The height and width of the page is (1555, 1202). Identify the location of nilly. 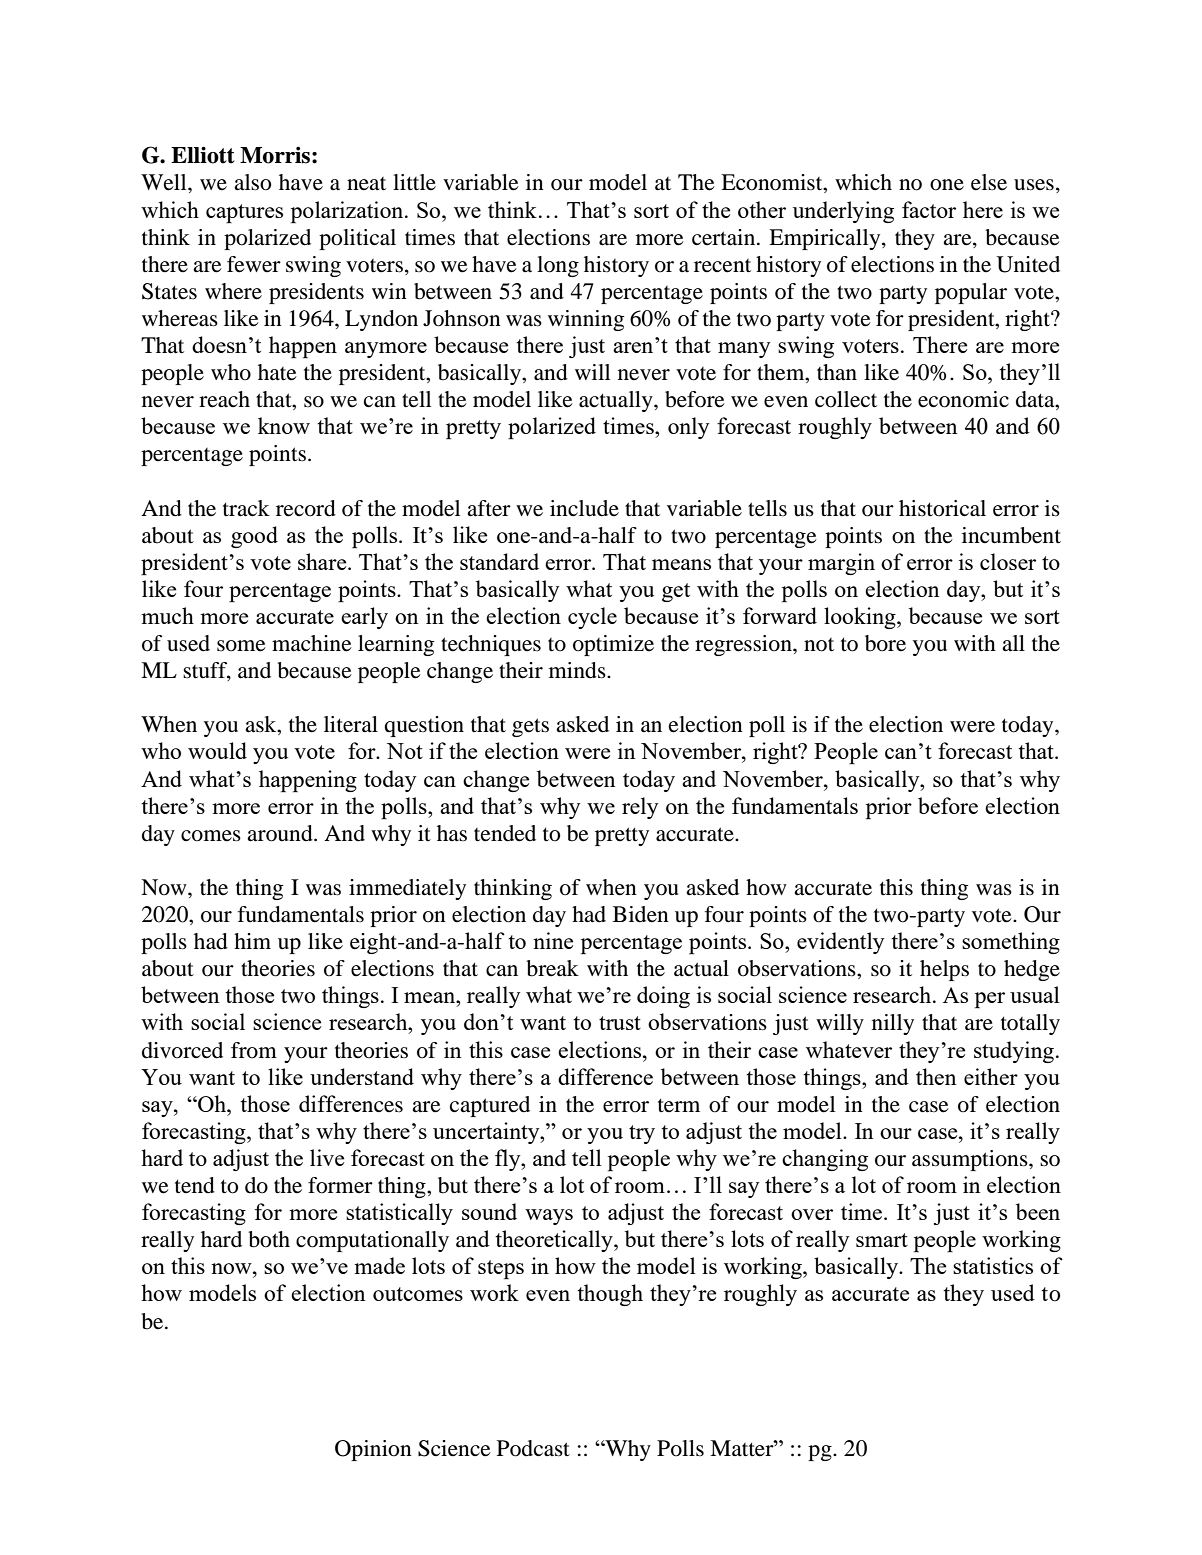
(893, 1024).
